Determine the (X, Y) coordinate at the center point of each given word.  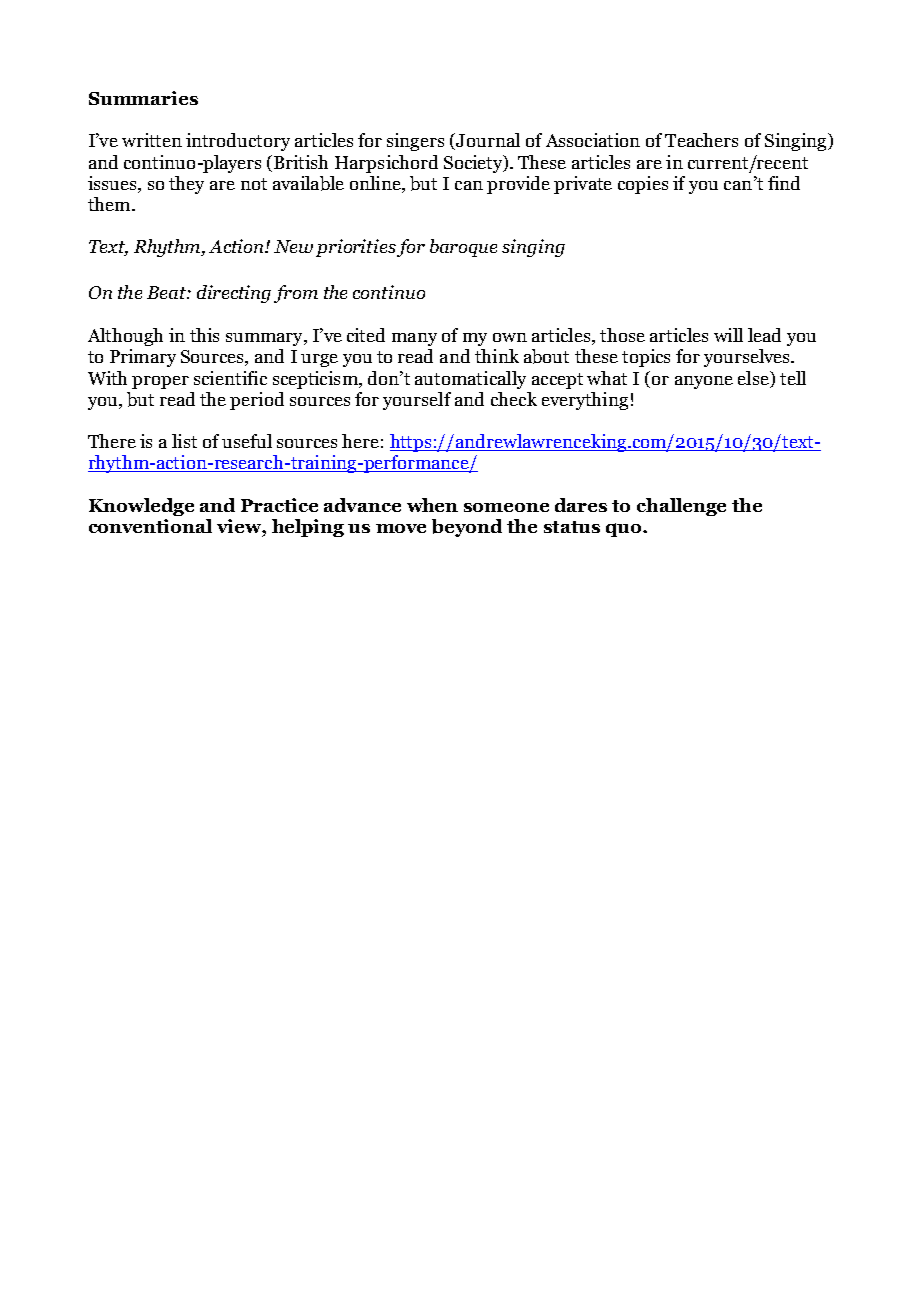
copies (643, 185)
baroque (463, 248)
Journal (488, 140)
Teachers (701, 140)
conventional (150, 526)
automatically (470, 380)
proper (160, 382)
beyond (467, 528)
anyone (704, 382)
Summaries (143, 98)
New (293, 246)
